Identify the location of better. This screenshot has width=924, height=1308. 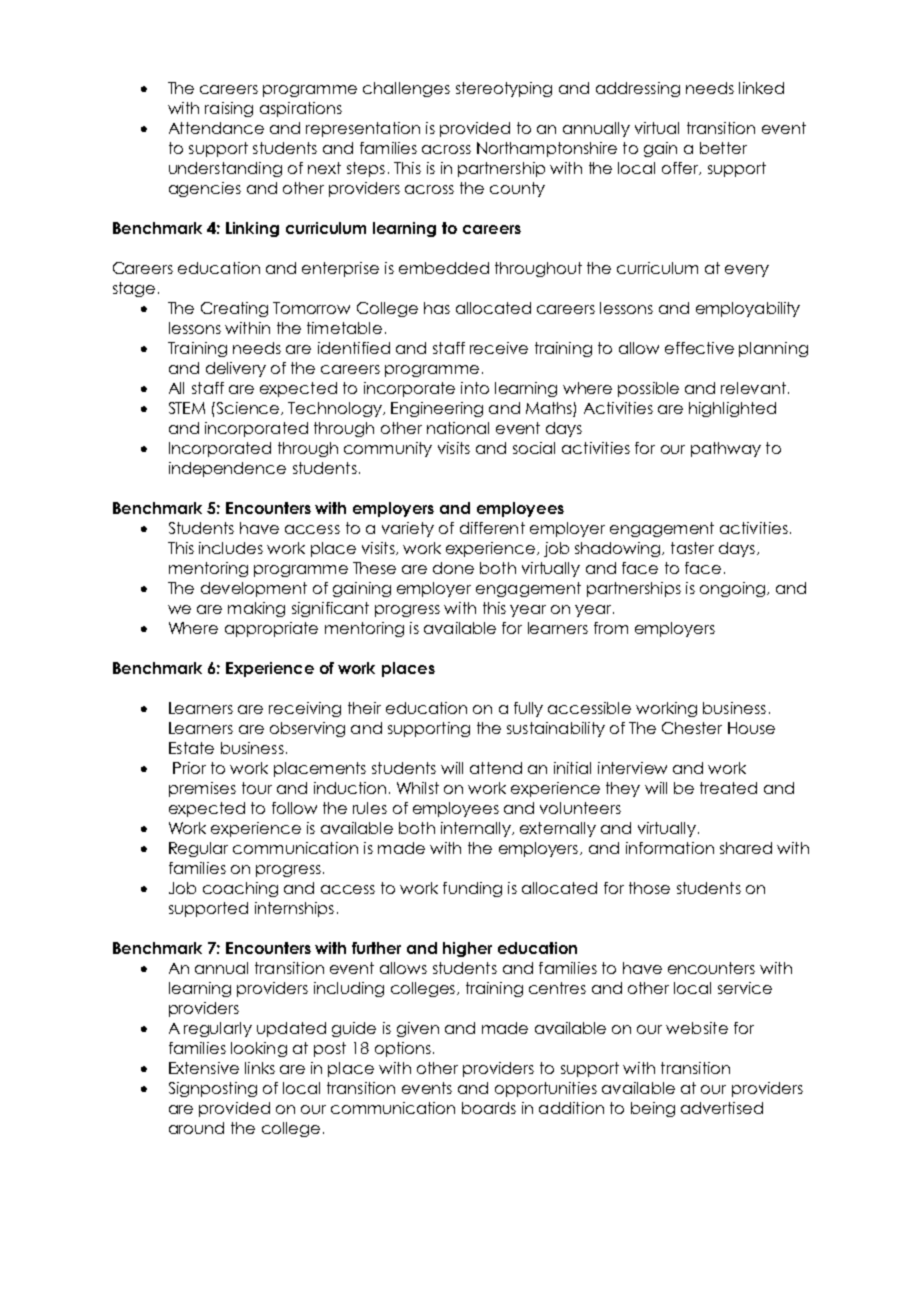
(723, 148).
